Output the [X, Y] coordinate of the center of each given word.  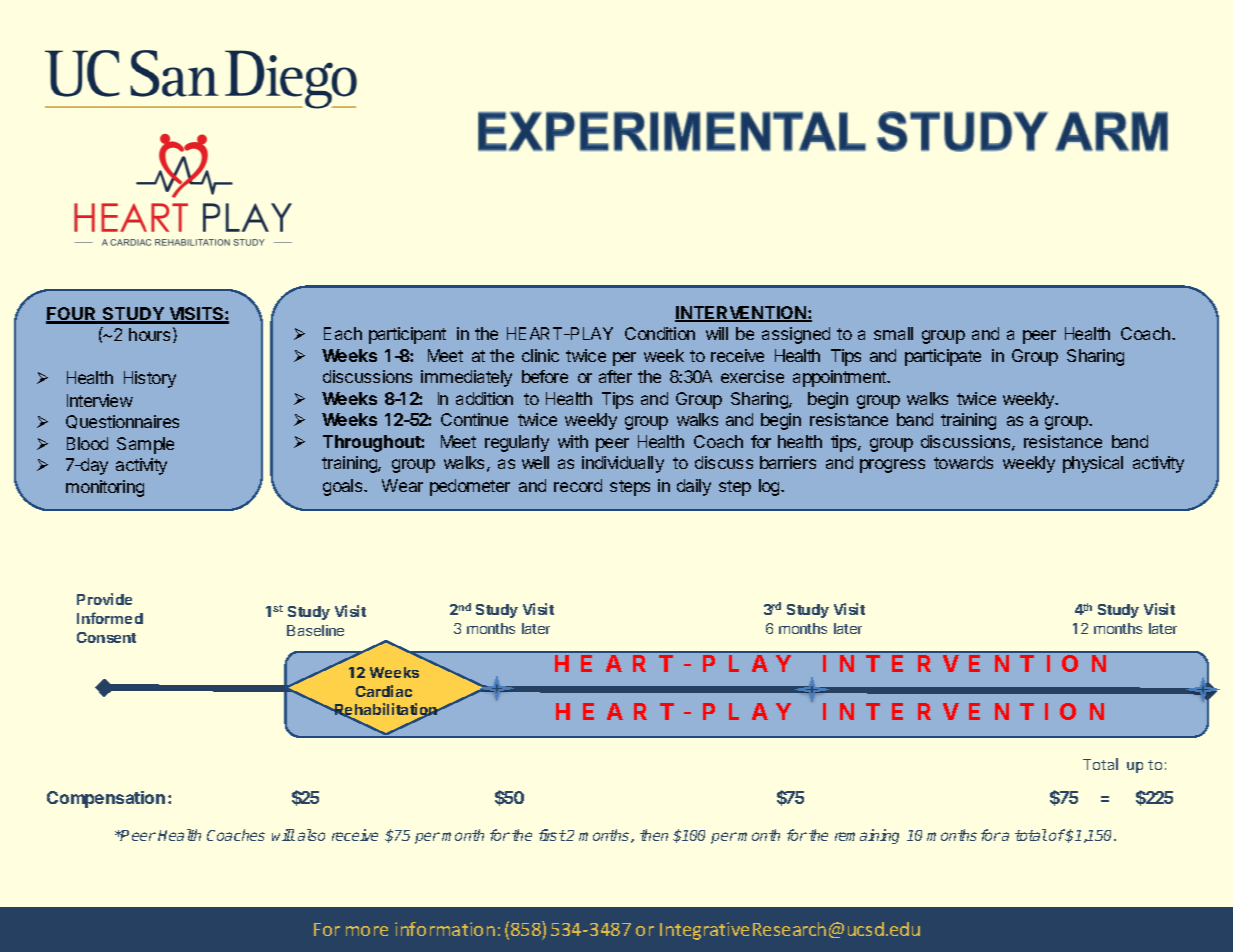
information [445, 929]
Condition [660, 333]
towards [963, 462]
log [770, 487]
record [578, 485]
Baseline [315, 630]
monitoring [105, 488]
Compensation [106, 799]
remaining [867, 836]
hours [149, 334]
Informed [110, 618]
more [367, 931]
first [552, 835]
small [893, 333]
